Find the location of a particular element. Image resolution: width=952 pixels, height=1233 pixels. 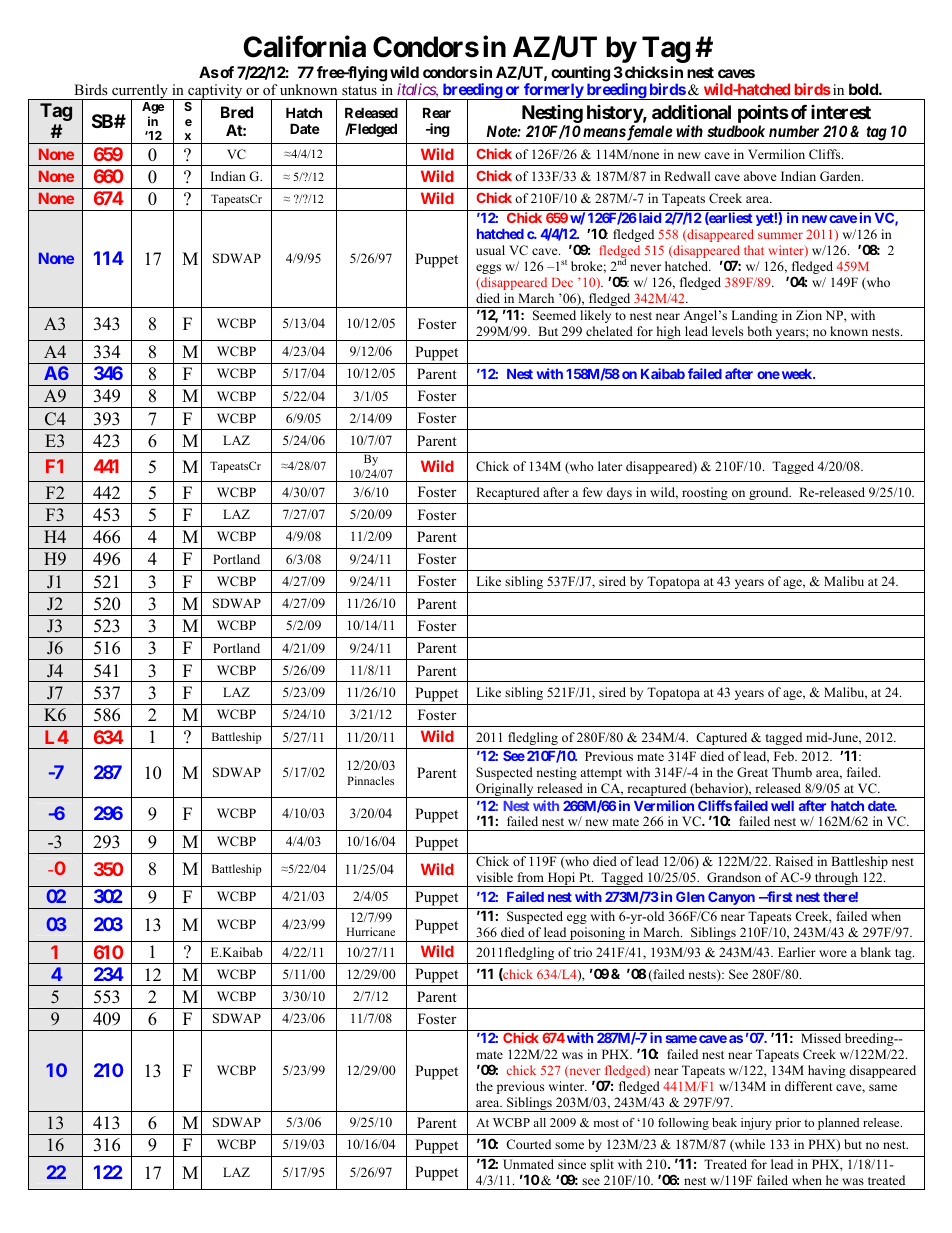

Thumb is located at coordinates (792, 772).
